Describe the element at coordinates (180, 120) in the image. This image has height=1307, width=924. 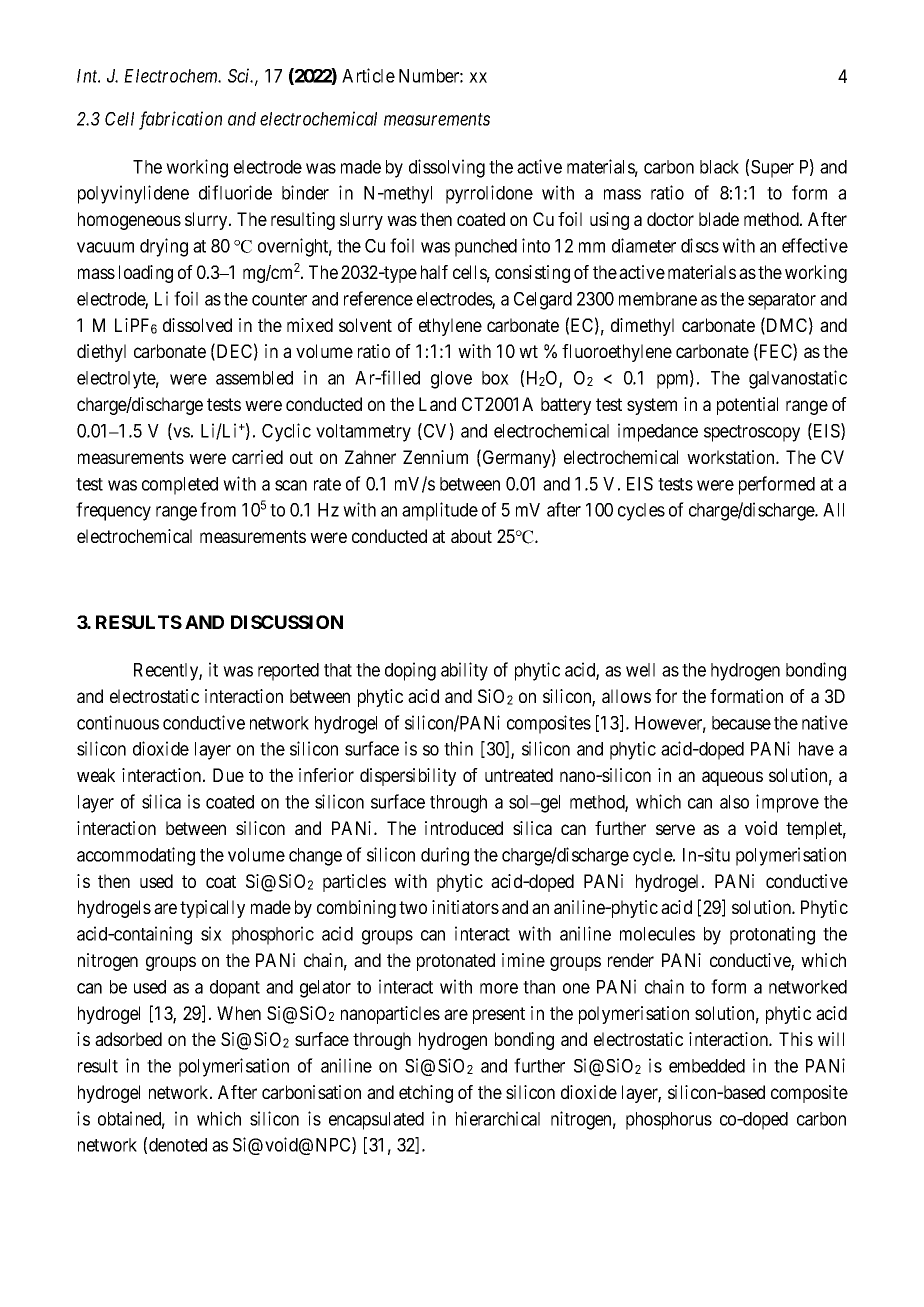
I see `fabrication` at that location.
